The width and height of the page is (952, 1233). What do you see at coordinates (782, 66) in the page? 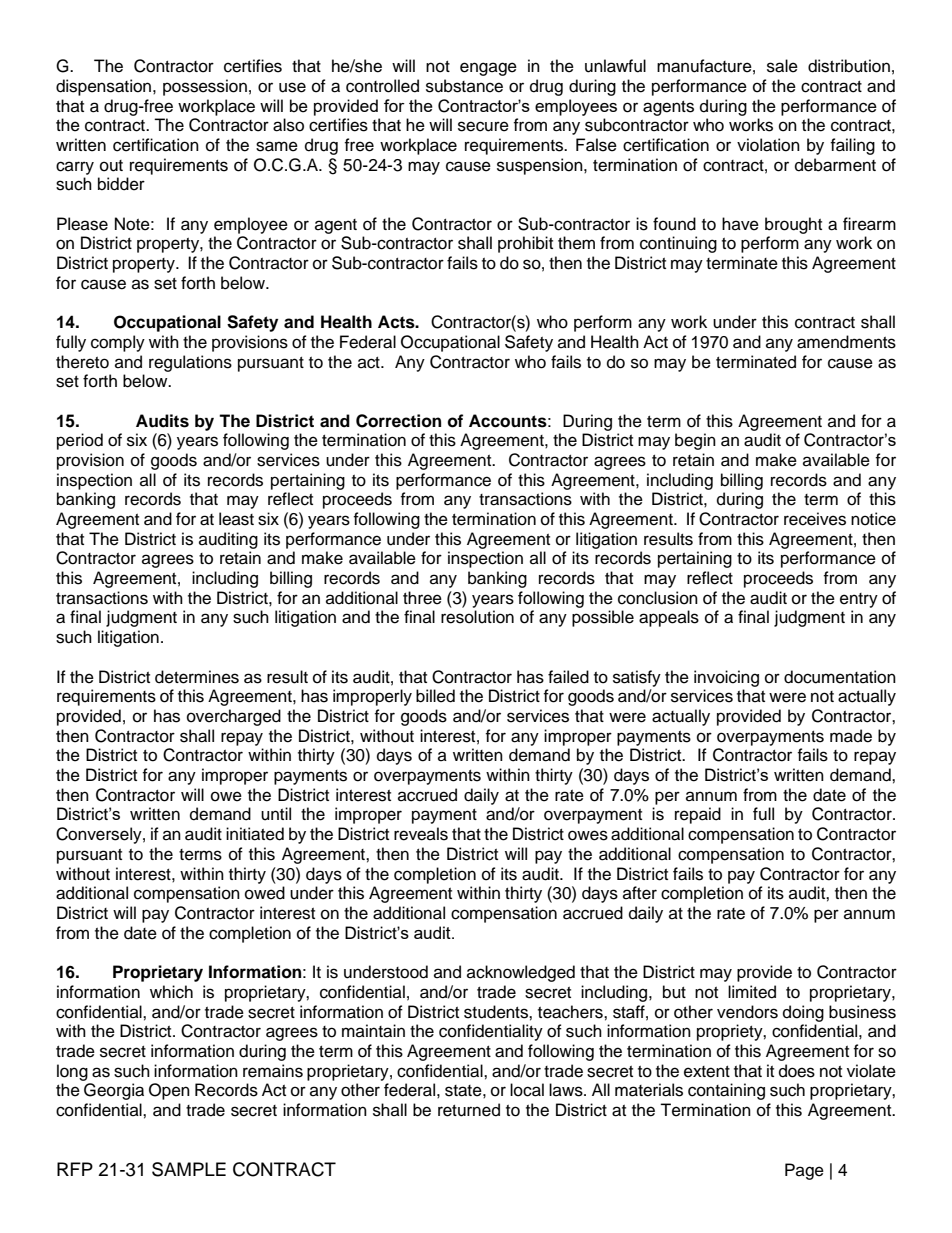
I see `sale` at bounding box center [782, 66].
